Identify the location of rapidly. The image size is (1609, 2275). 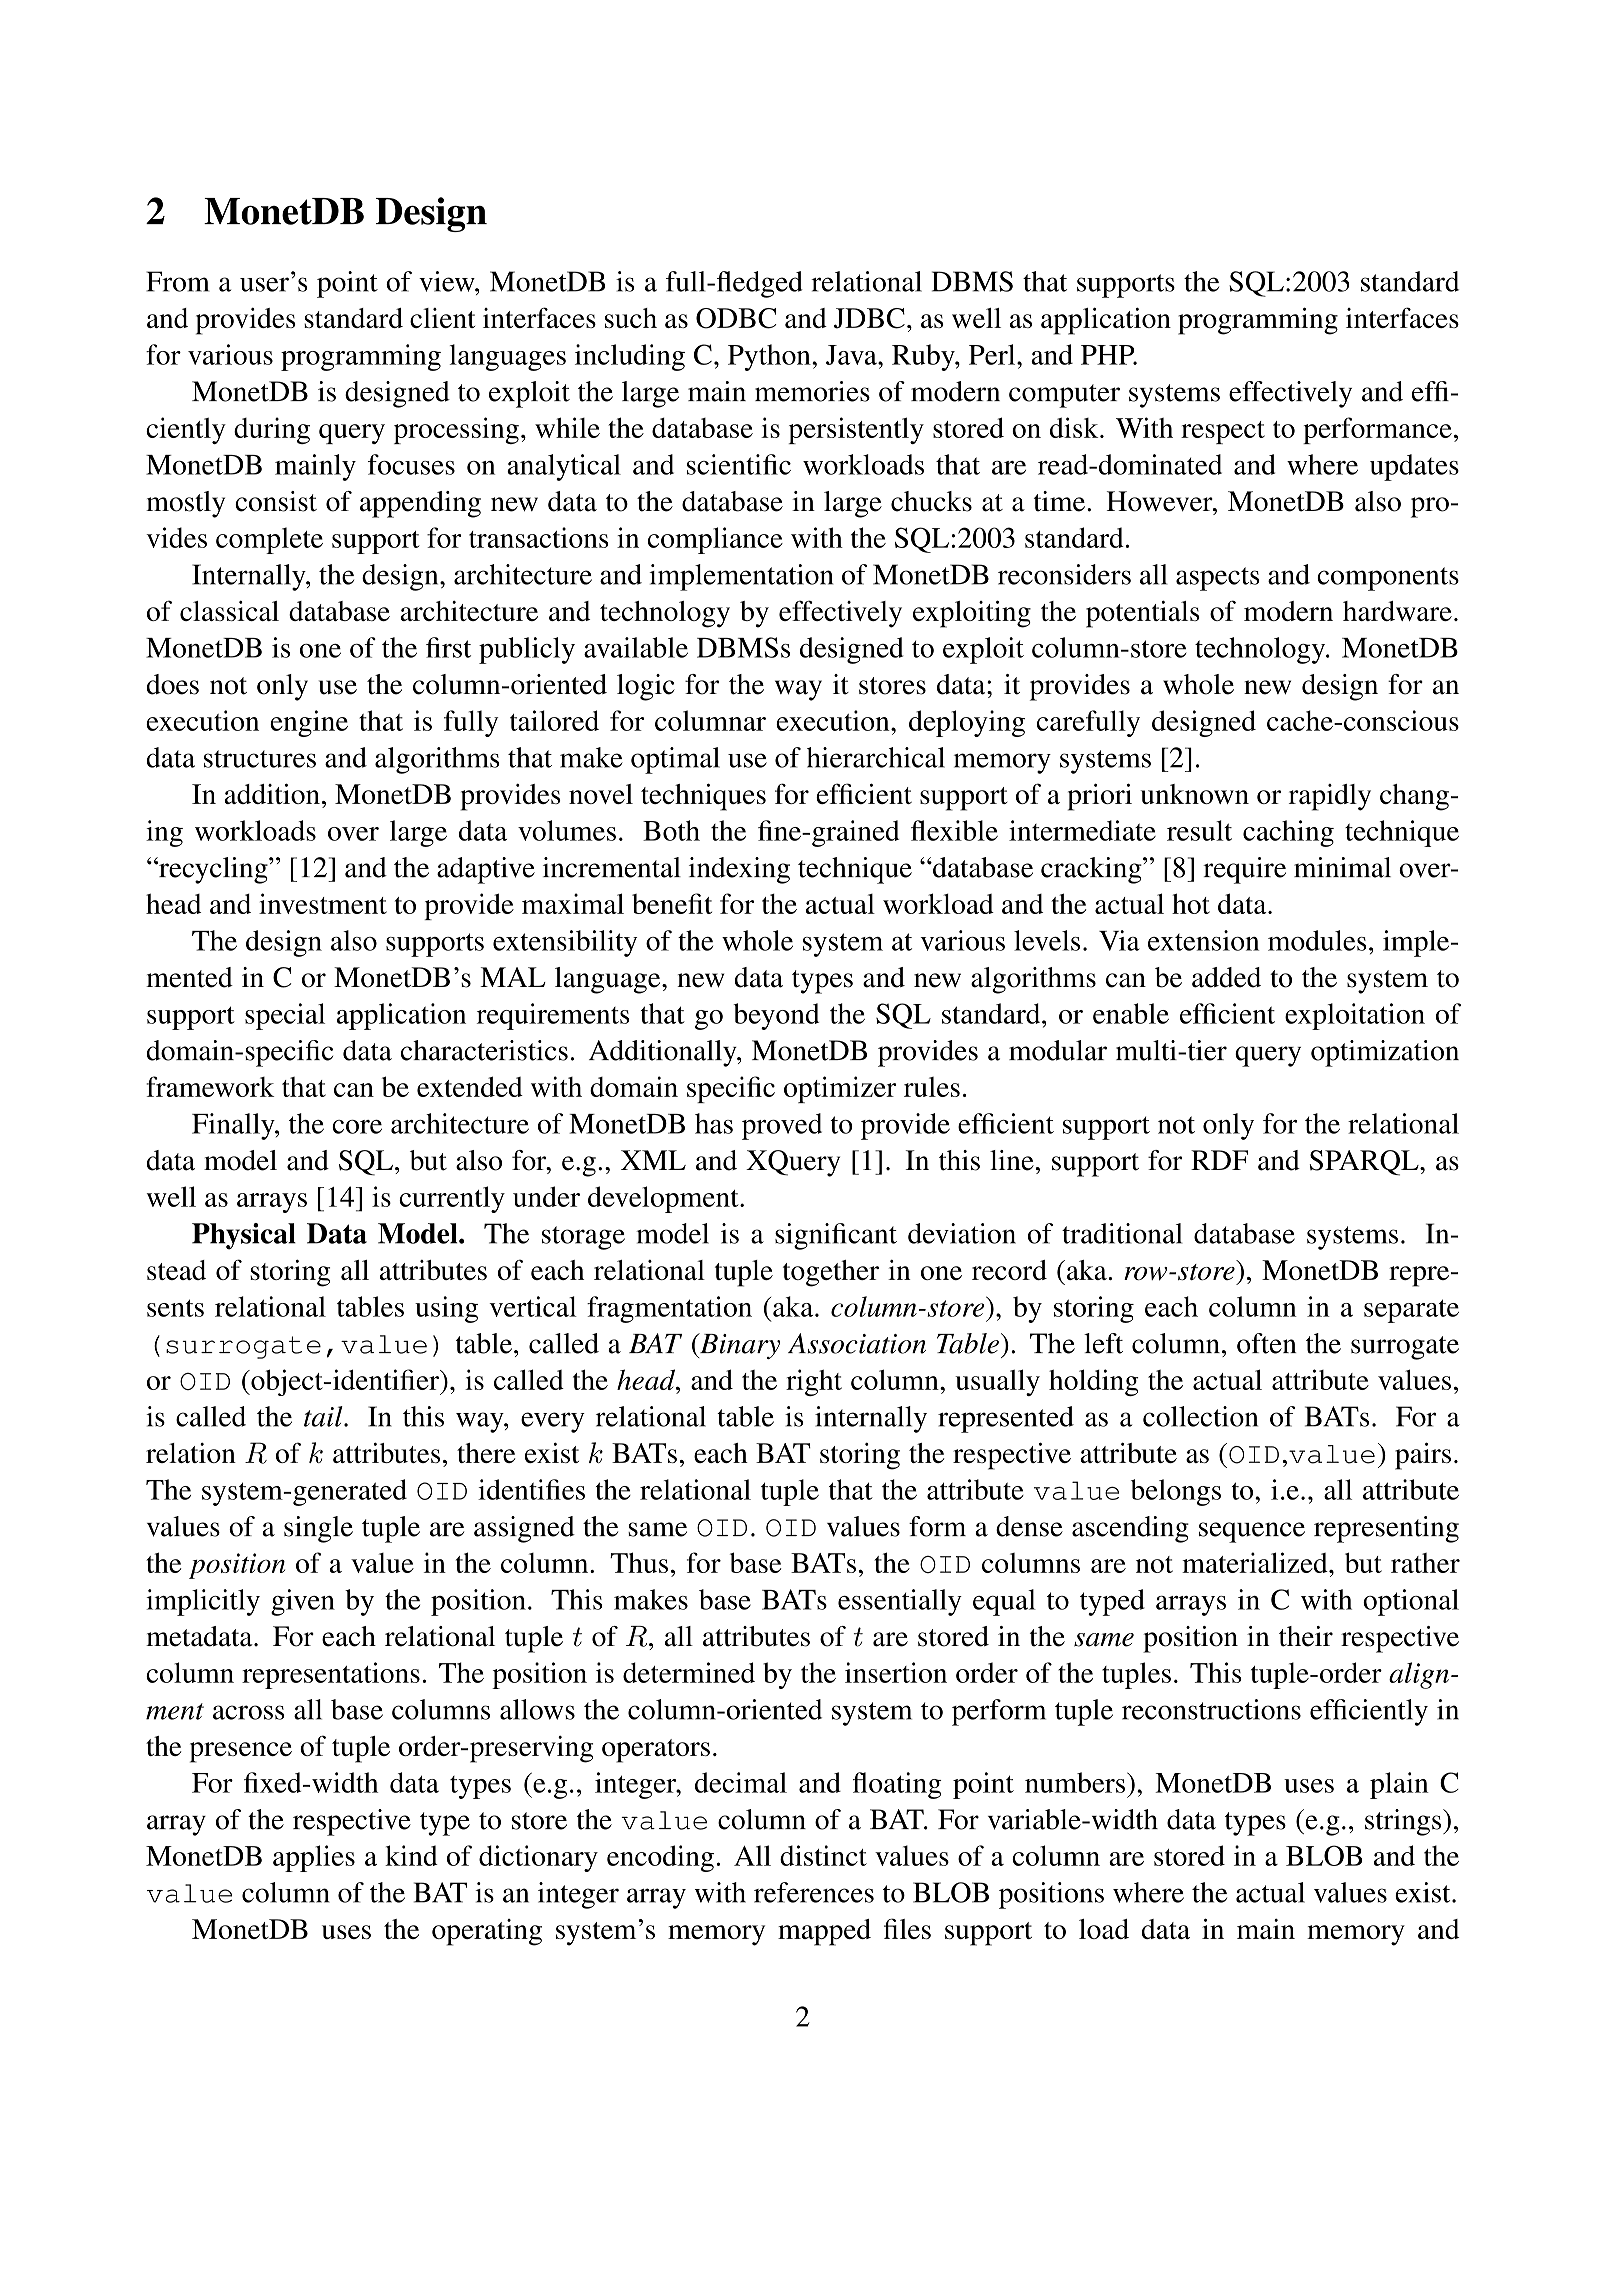
(1330, 797).
